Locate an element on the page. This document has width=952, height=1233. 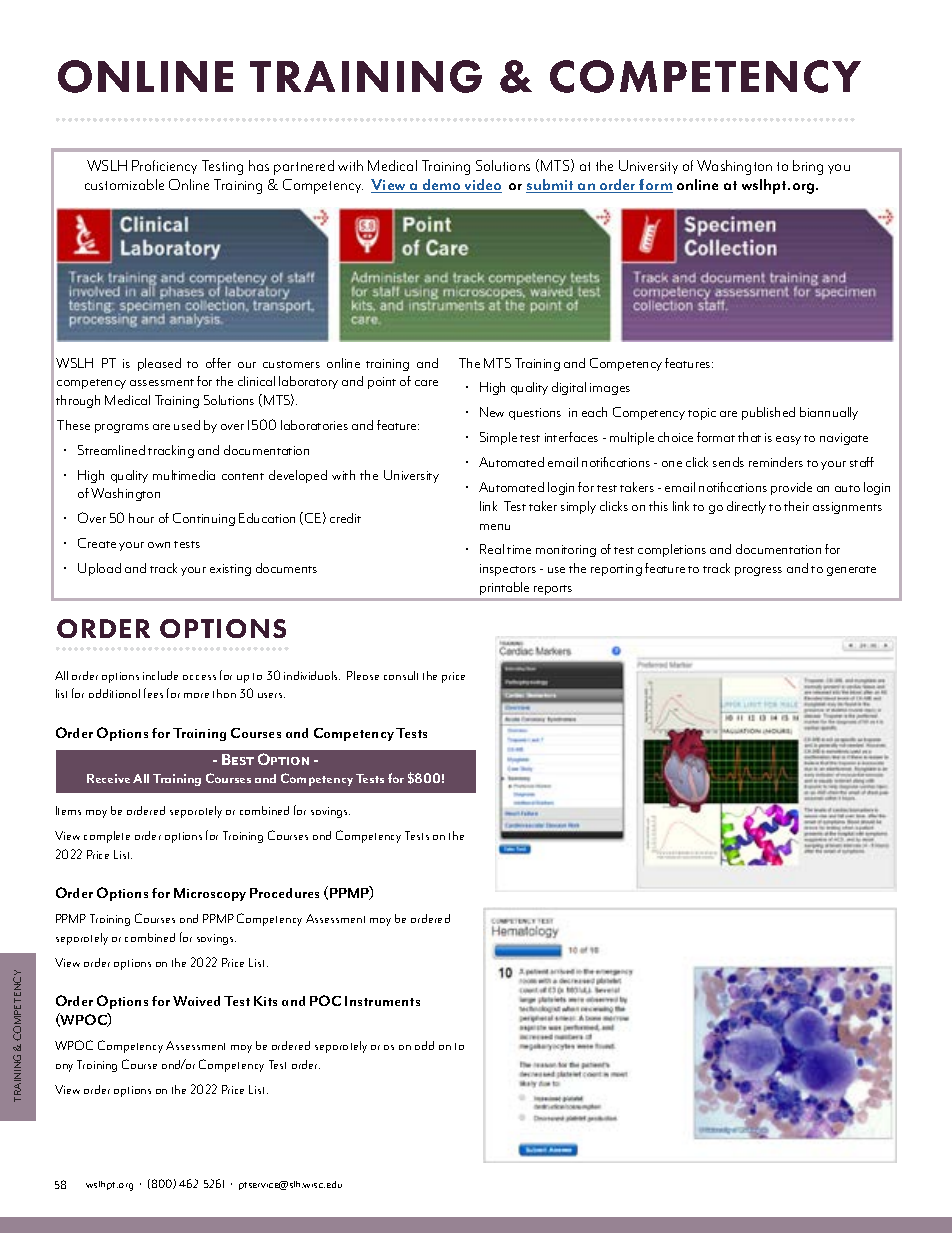
Waived is located at coordinates (196, 1001).
